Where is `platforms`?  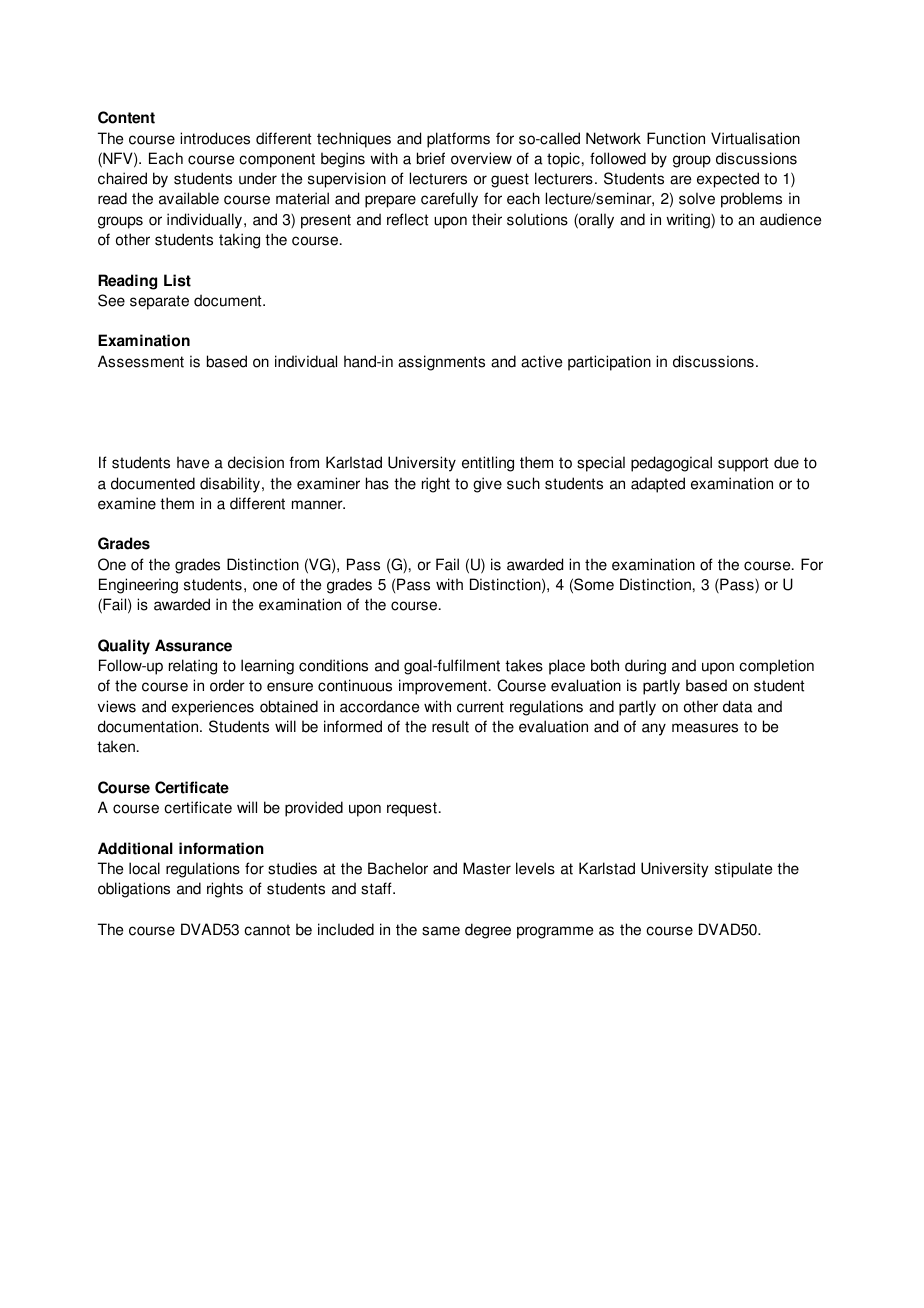
platforms is located at coordinates (458, 140).
